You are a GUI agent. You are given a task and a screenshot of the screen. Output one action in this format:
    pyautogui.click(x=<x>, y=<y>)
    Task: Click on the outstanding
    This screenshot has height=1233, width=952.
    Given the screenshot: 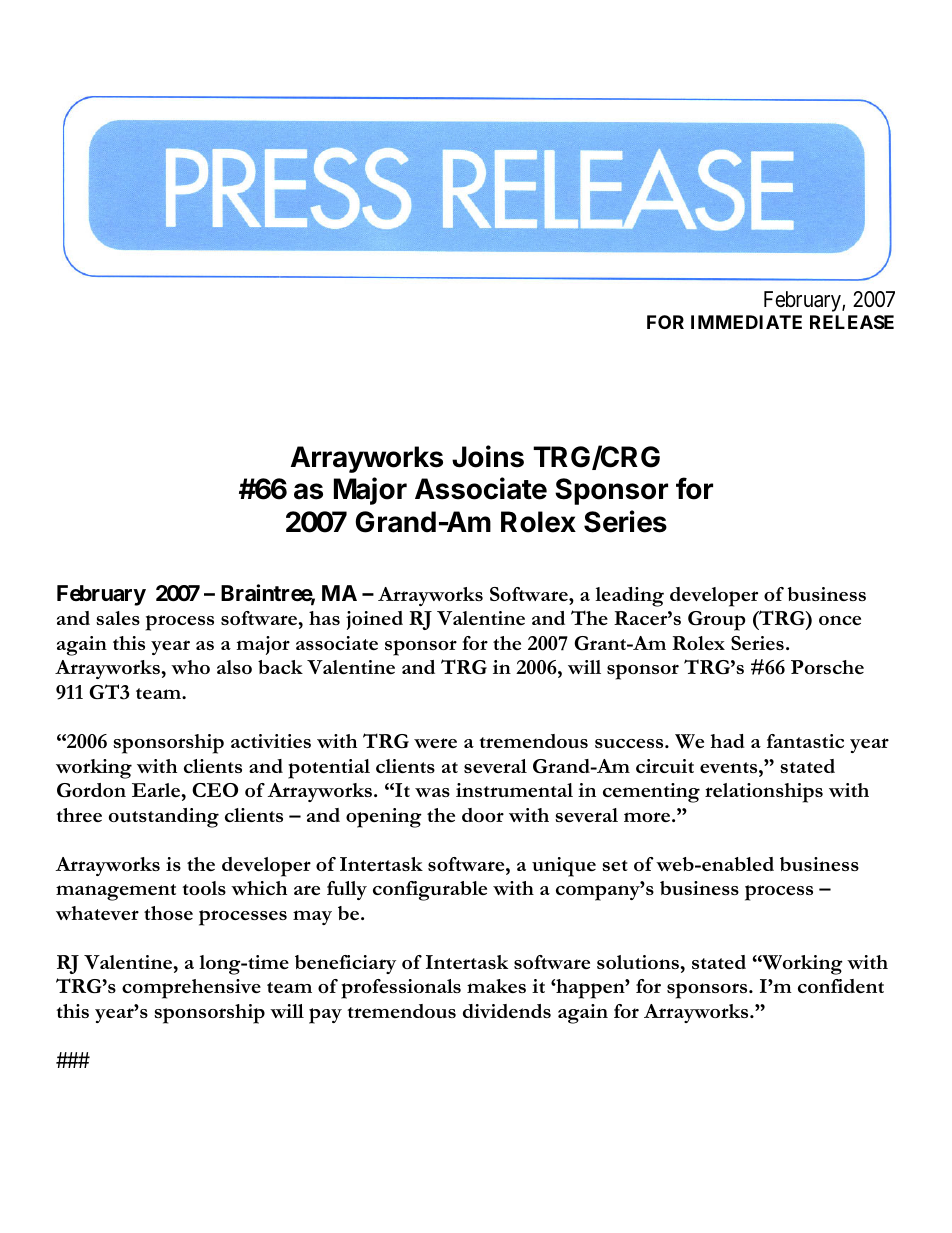 What is the action you would take?
    pyautogui.click(x=164, y=818)
